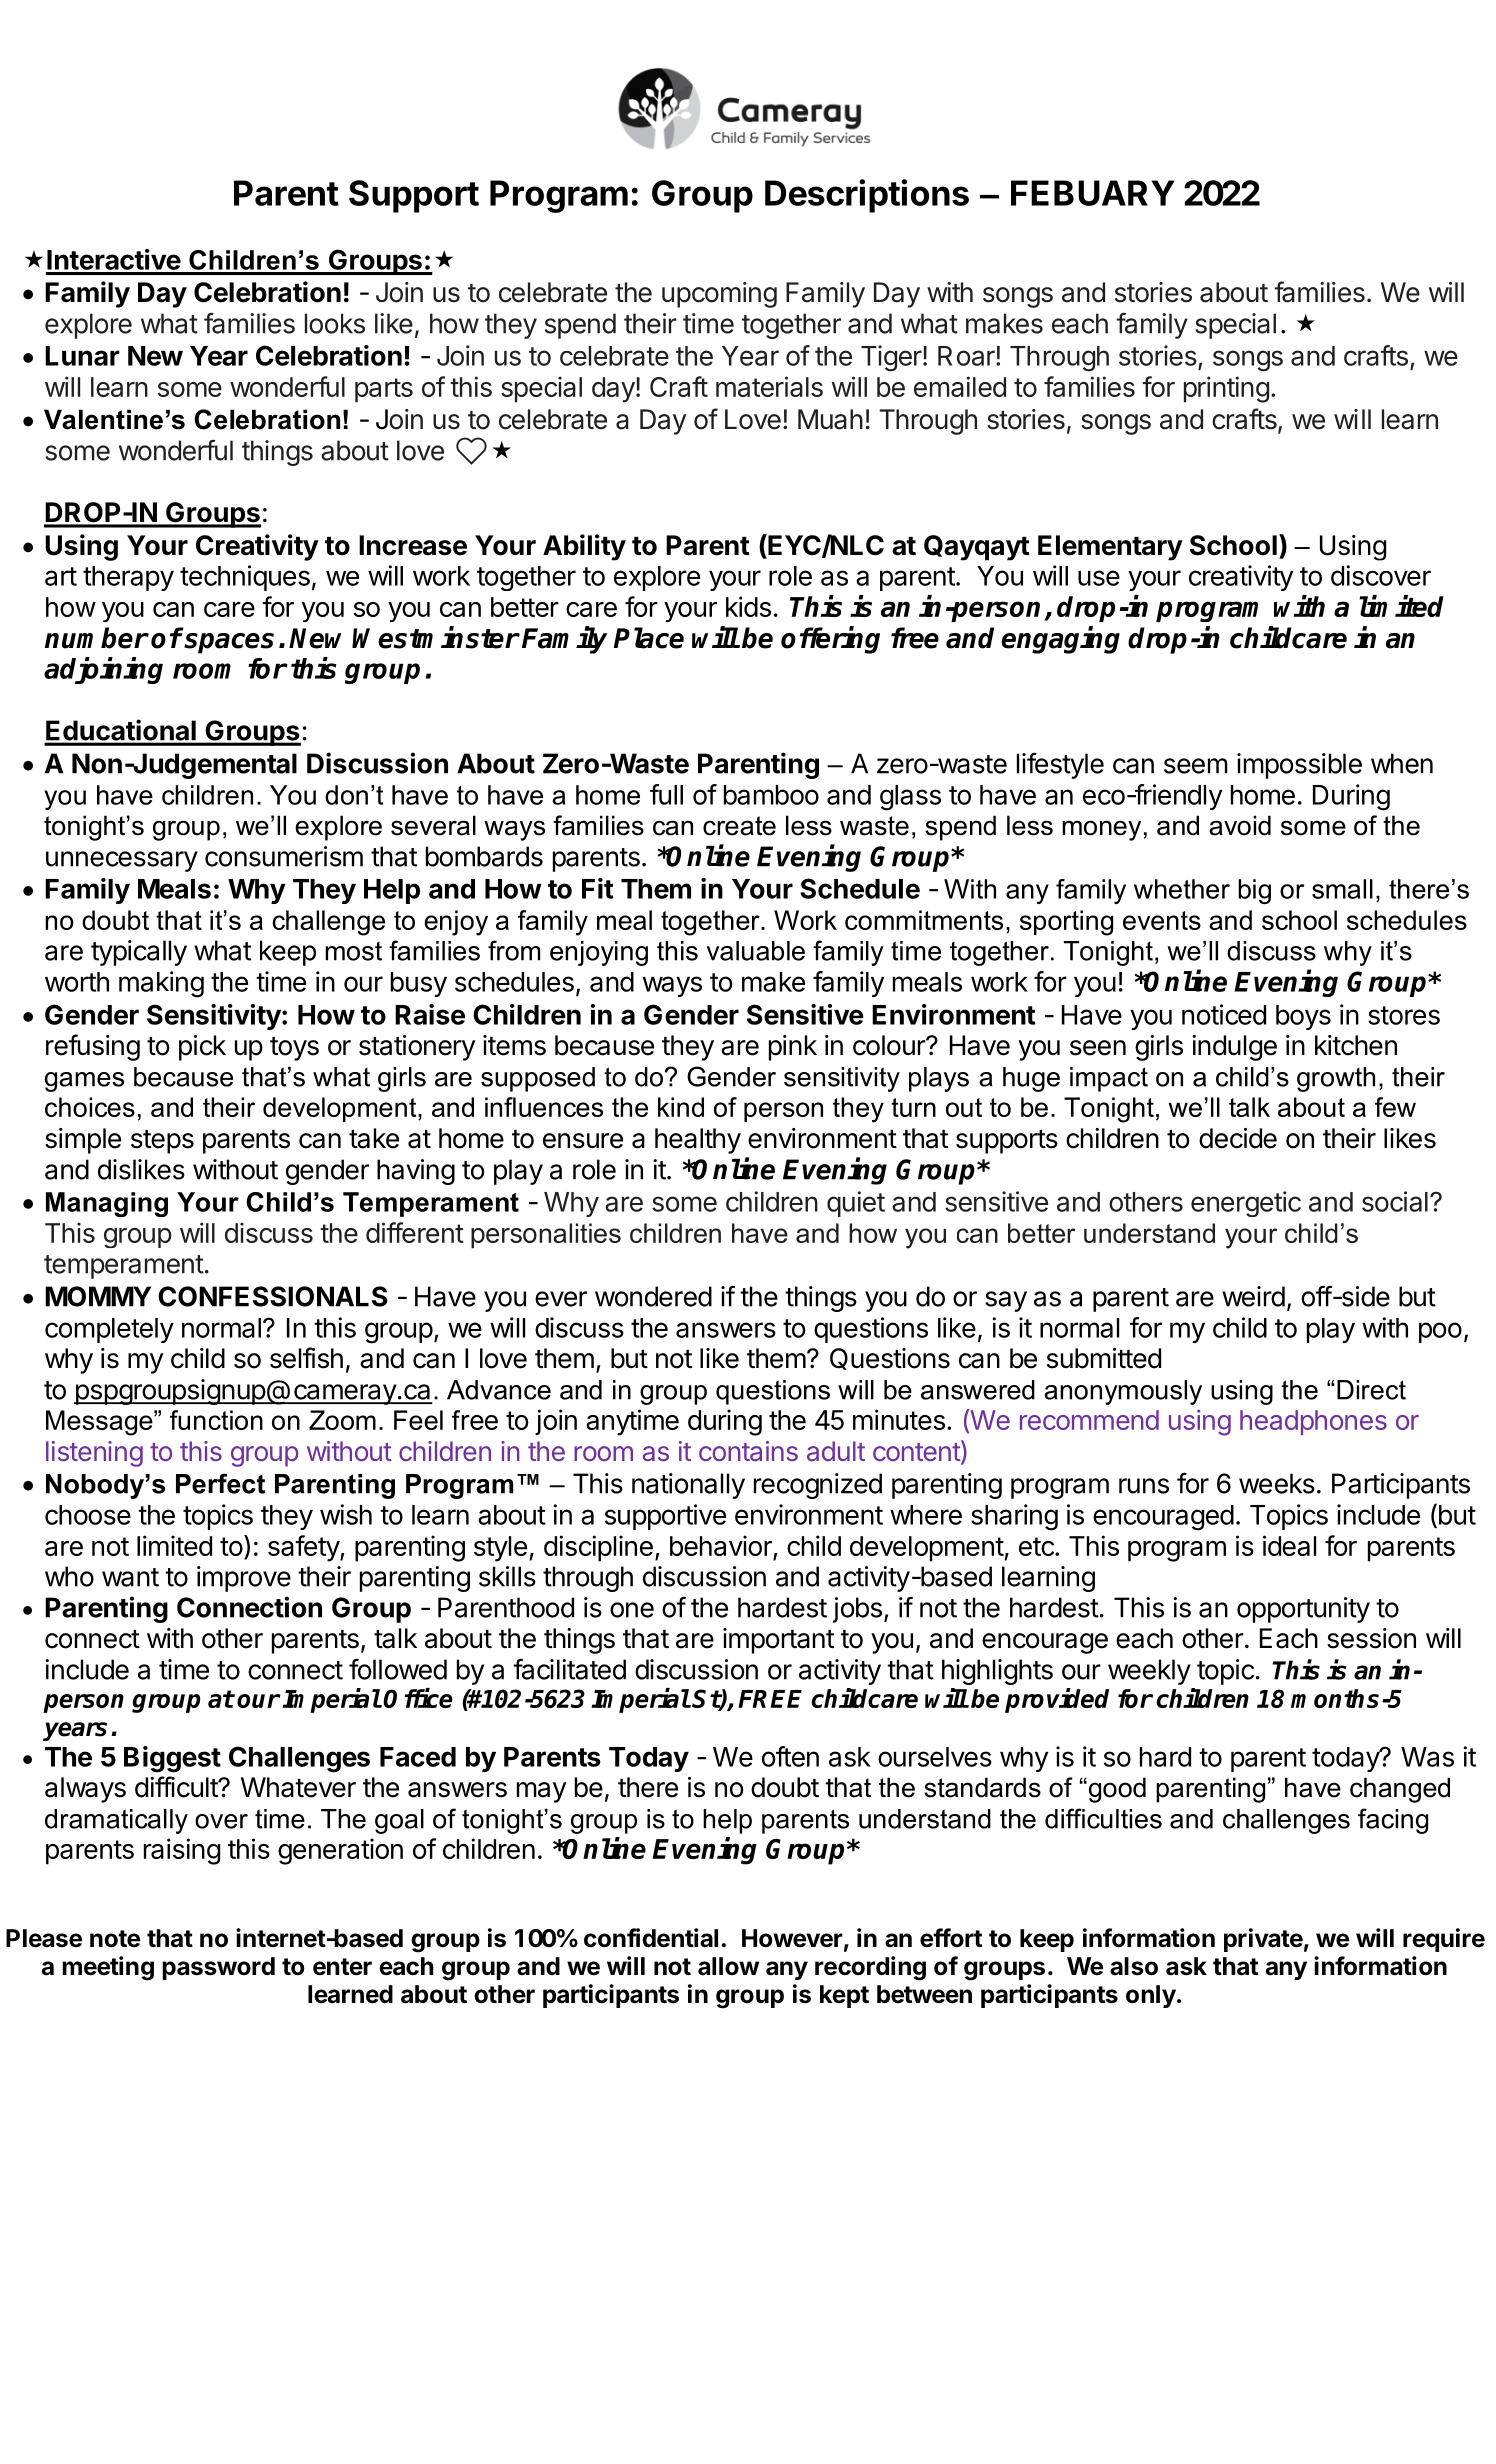  What do you see at coordinates (748, 1451) in the screenshot?
I see `contains` at bounding box center [748, 1451].
